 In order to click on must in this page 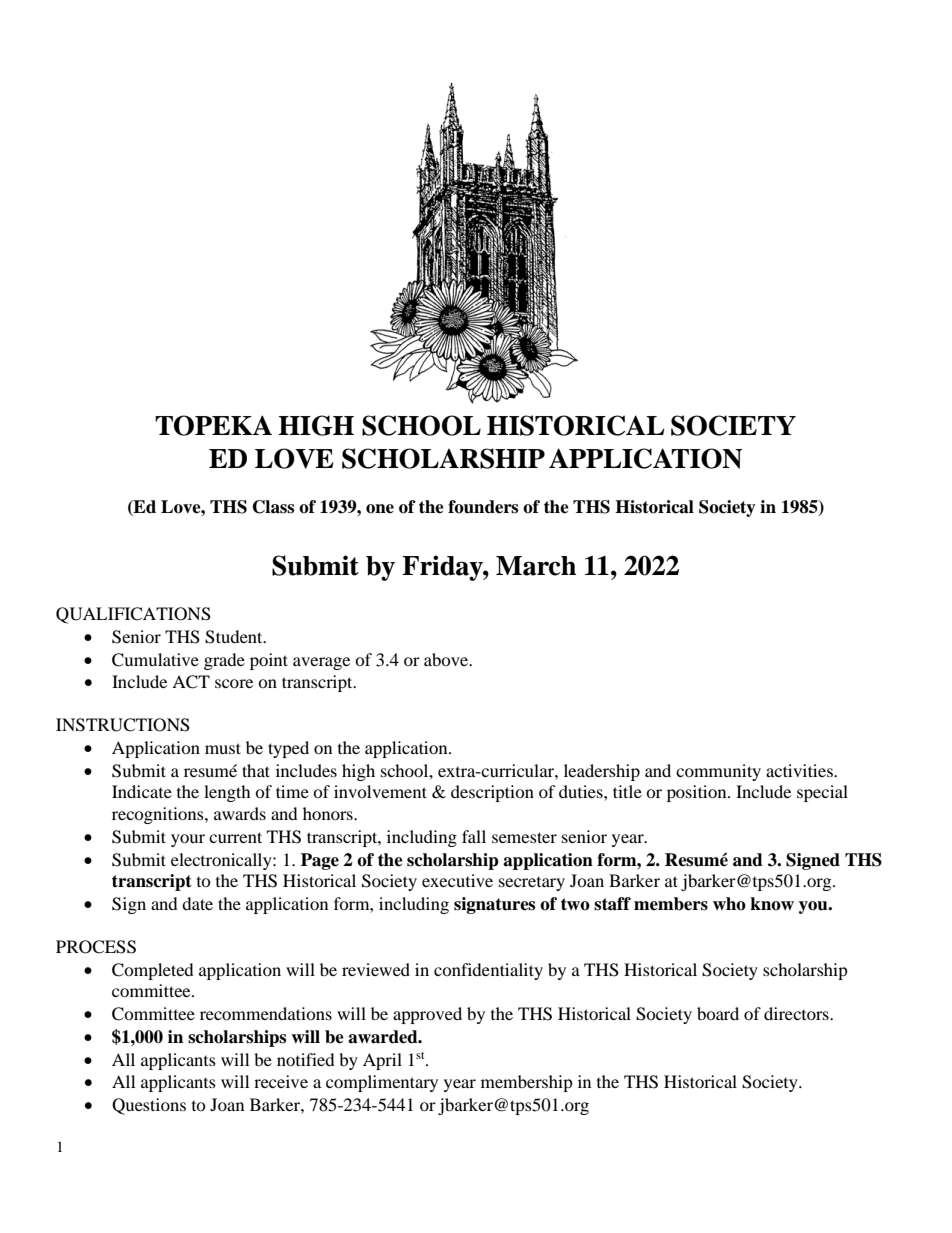, I will do `click(223, 748)`.
